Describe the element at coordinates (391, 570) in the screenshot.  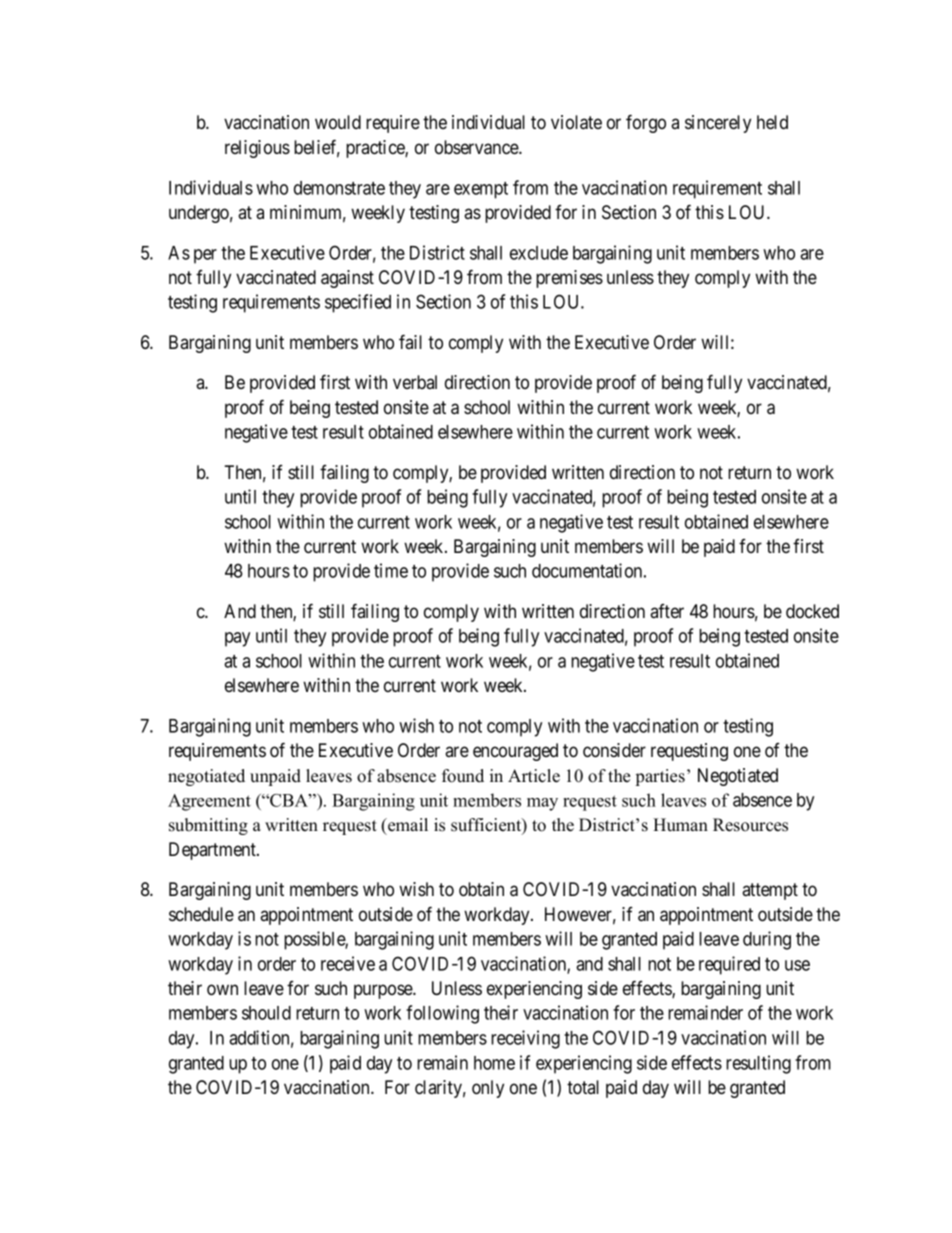
I see `time` at that location.
